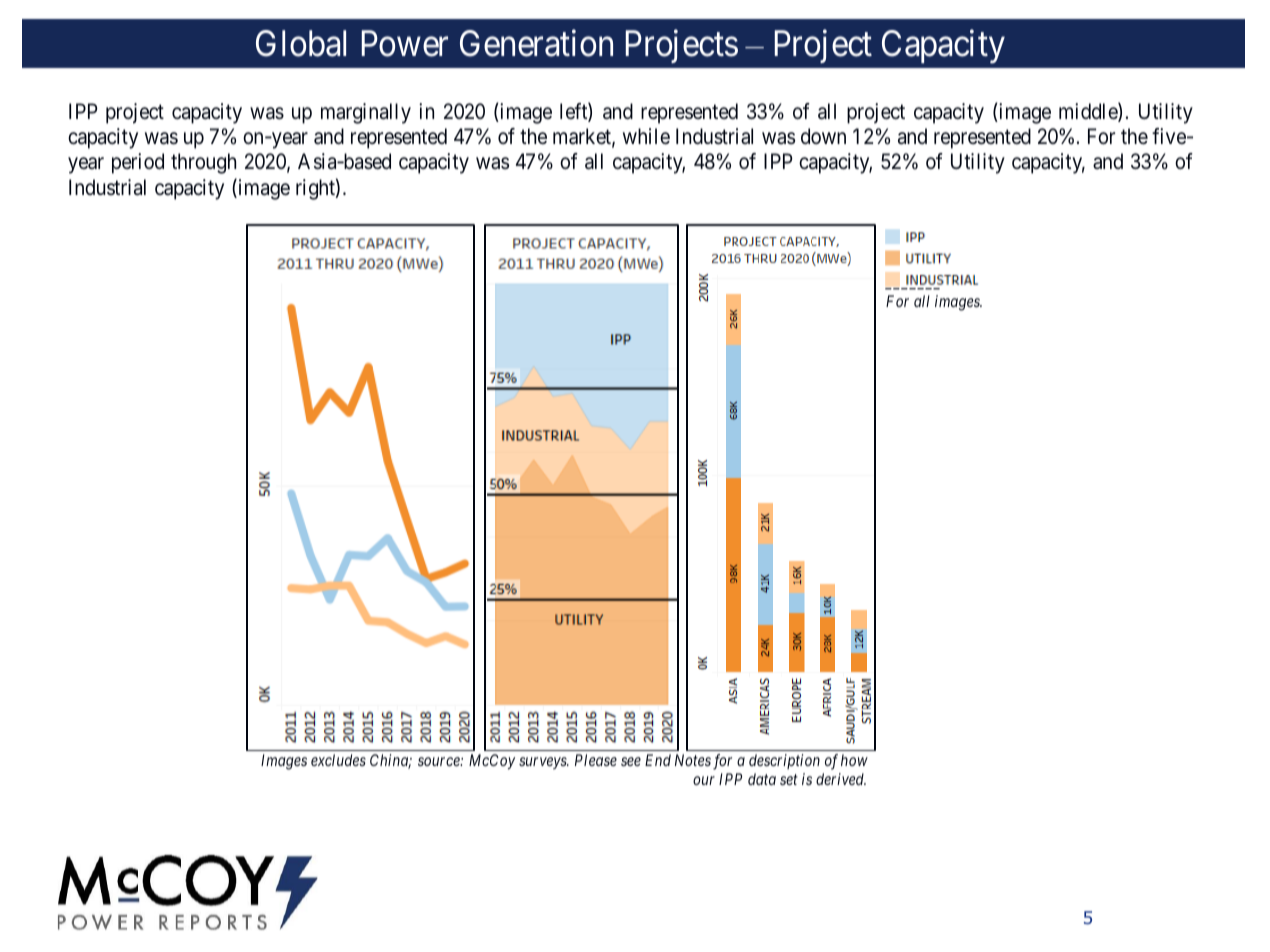 The height and width of the image is (952, 1270). I want to click on see, so click(631, 761).
